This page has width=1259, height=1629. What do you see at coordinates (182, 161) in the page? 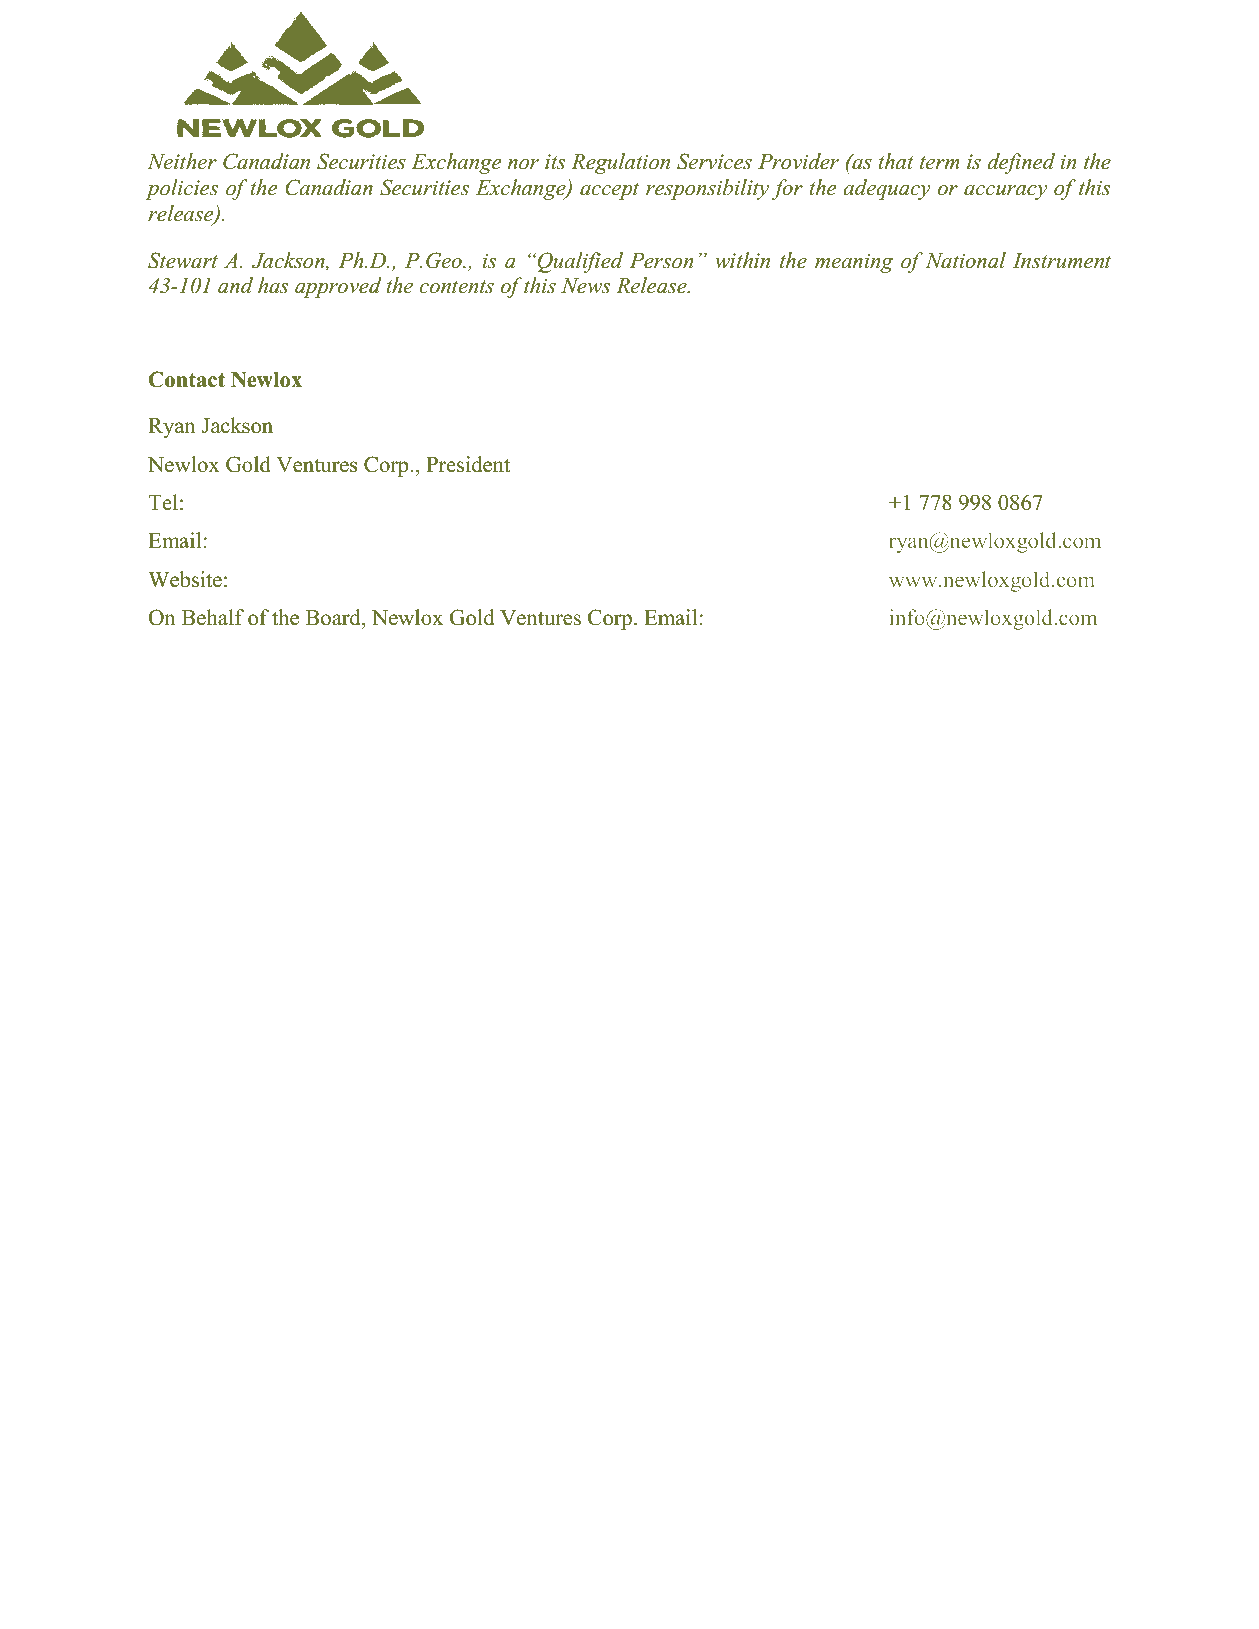
I see `Neither` at bounding box center [182, 161].
